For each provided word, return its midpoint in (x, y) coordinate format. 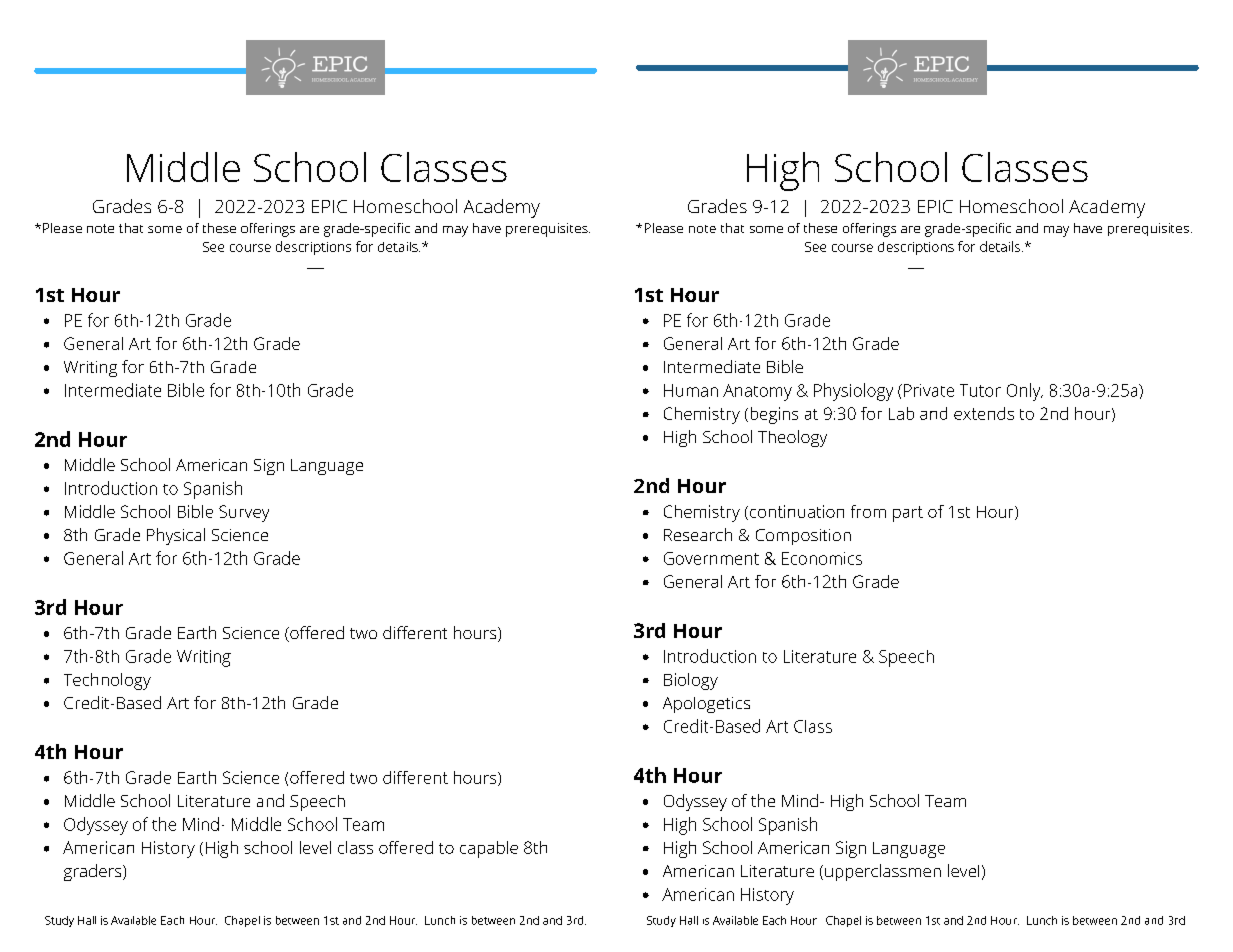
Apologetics (706, 705)
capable (489, 849)
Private (929, 390)
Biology (691, 681)
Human (691, 390)
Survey (244, 513)
